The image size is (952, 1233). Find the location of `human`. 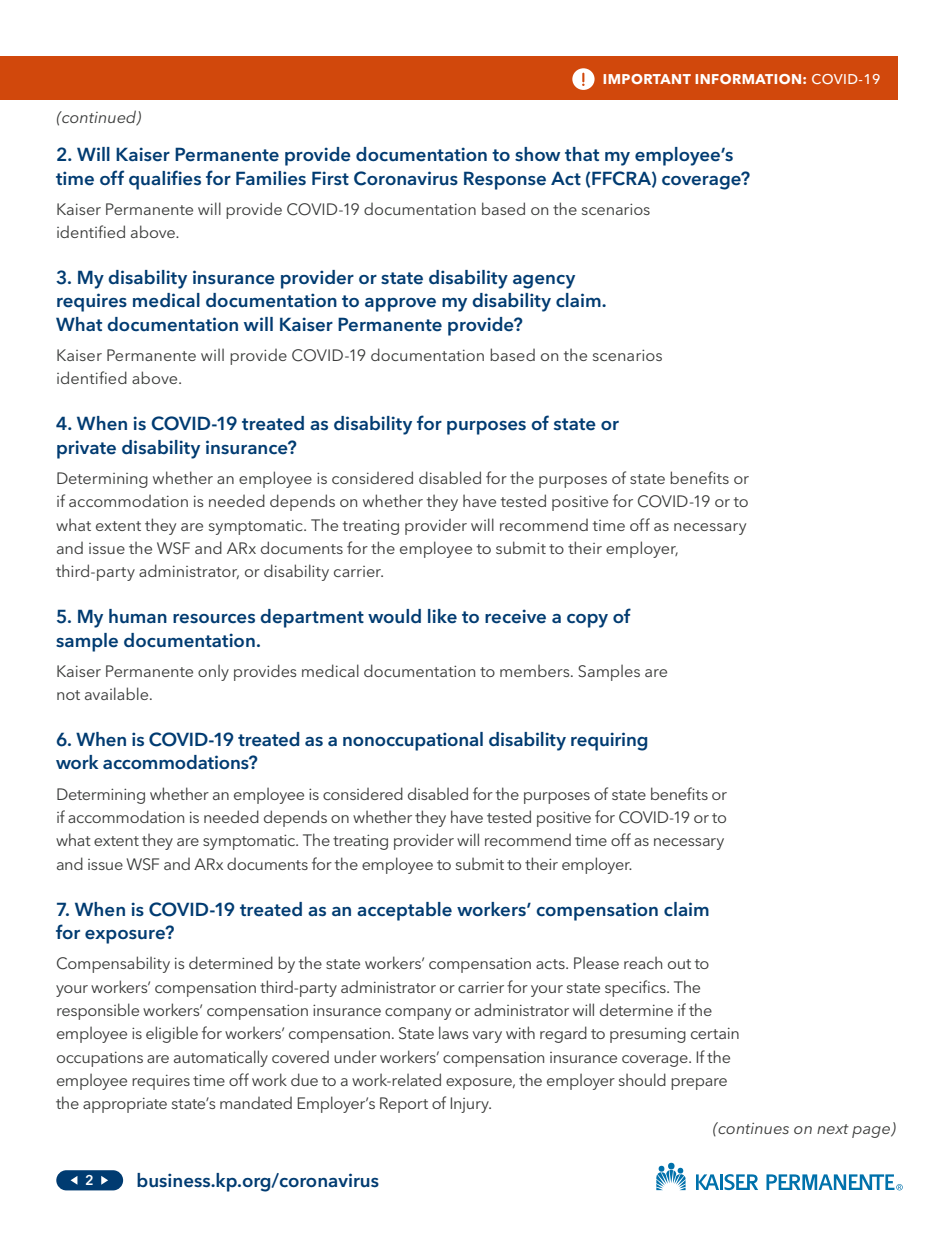

human is located at coordinates (138, 616).
